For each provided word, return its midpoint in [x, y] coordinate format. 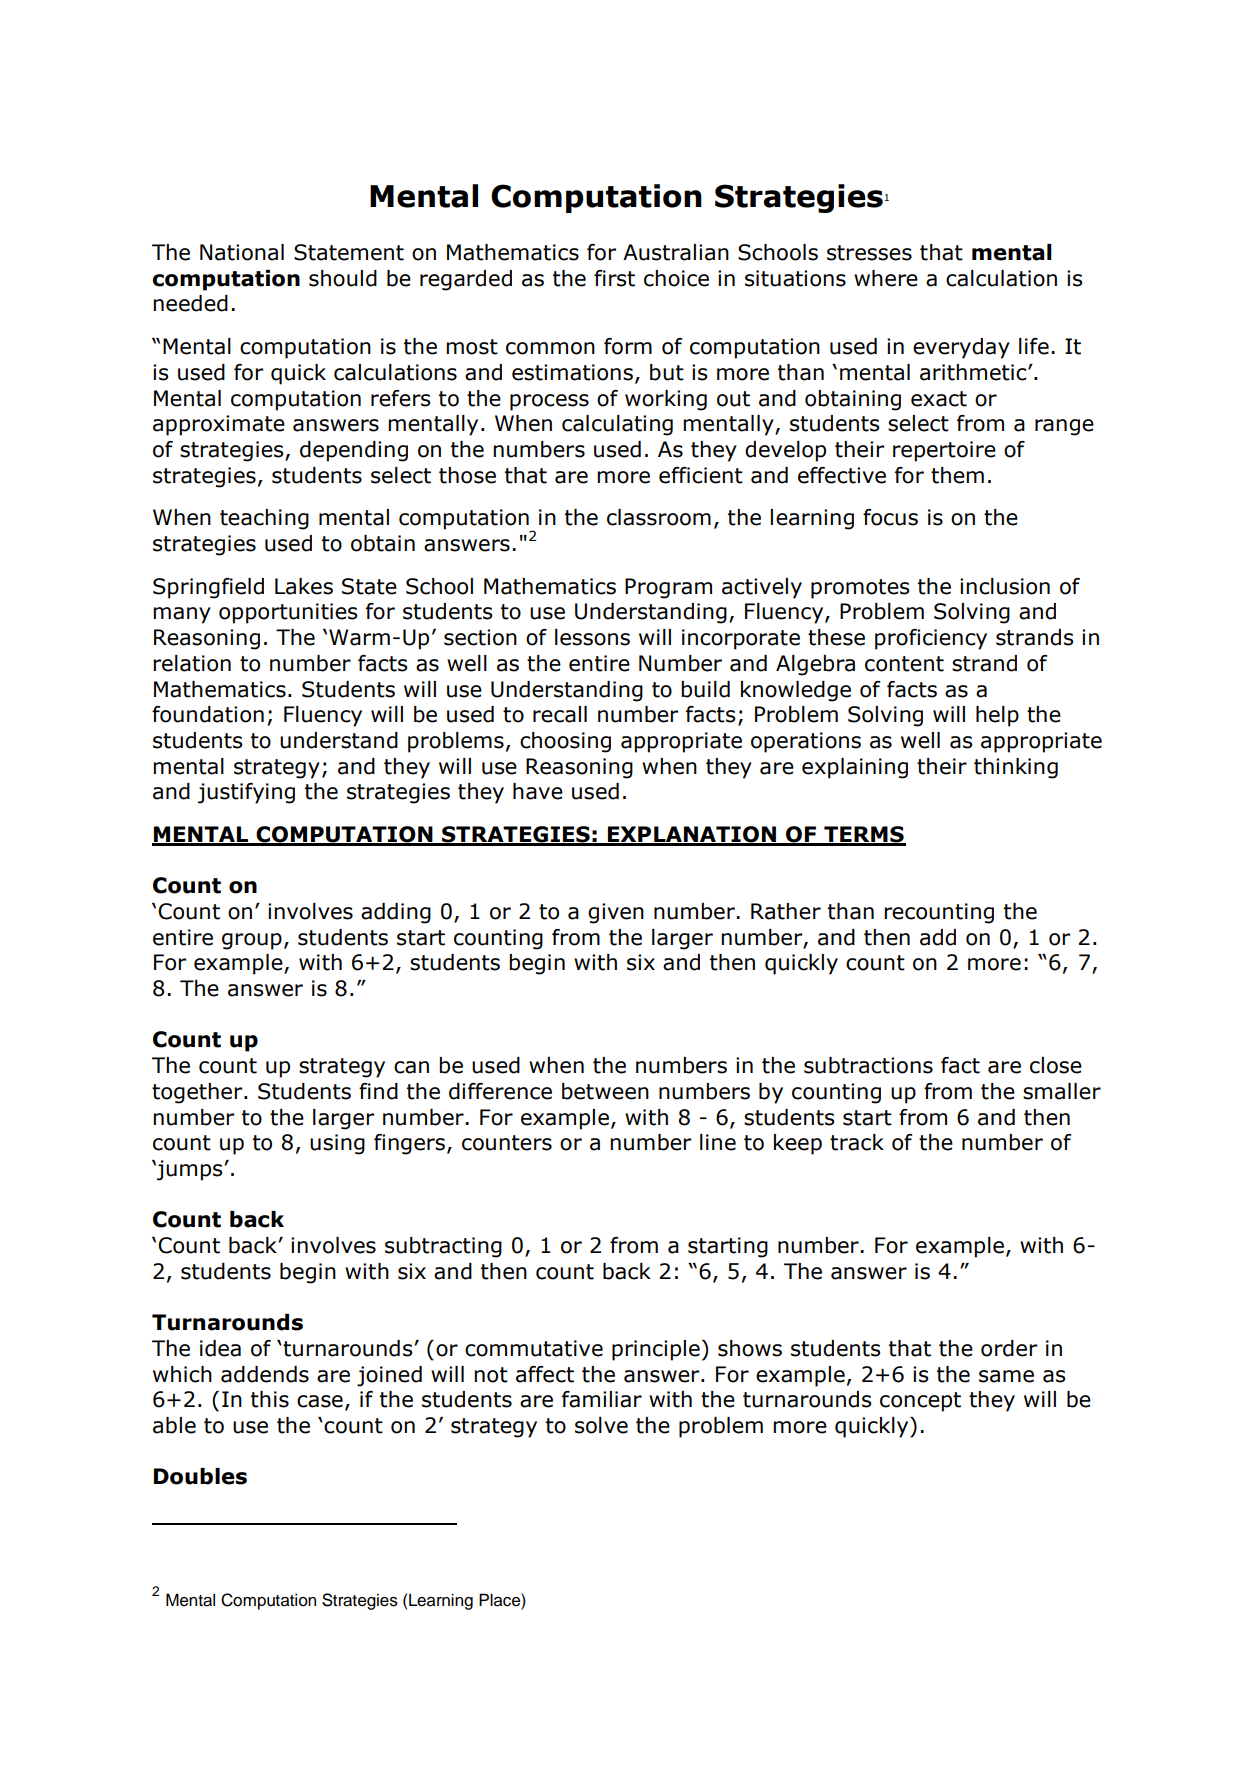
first [614, 278]
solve [601, 1425]
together [198, 1093]
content [904, 664]
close [1056, 1065]
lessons [592, 637]
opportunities [288, 613]
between [605, 1091]
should [343, 278]
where [886, 278]
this [270, 1399]
